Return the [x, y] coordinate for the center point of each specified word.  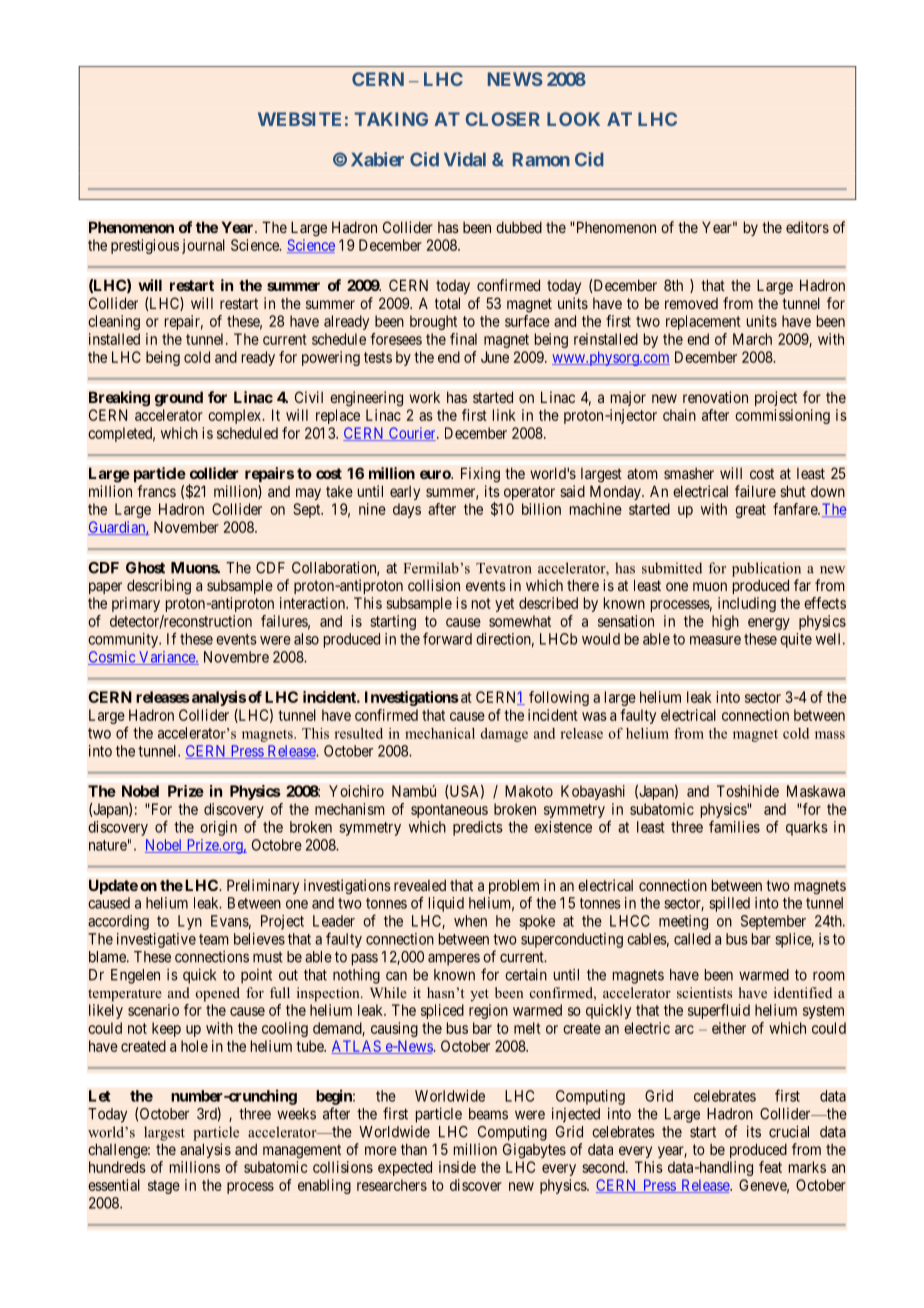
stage [164, 1187]
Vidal [465, 159]
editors [807, 227]
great [750, 511]
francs [156, 491]
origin [218, 828]
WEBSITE [299, 119]
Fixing [480, 475]
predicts [478, 828]
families [734, 826]
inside [457, 1167]
